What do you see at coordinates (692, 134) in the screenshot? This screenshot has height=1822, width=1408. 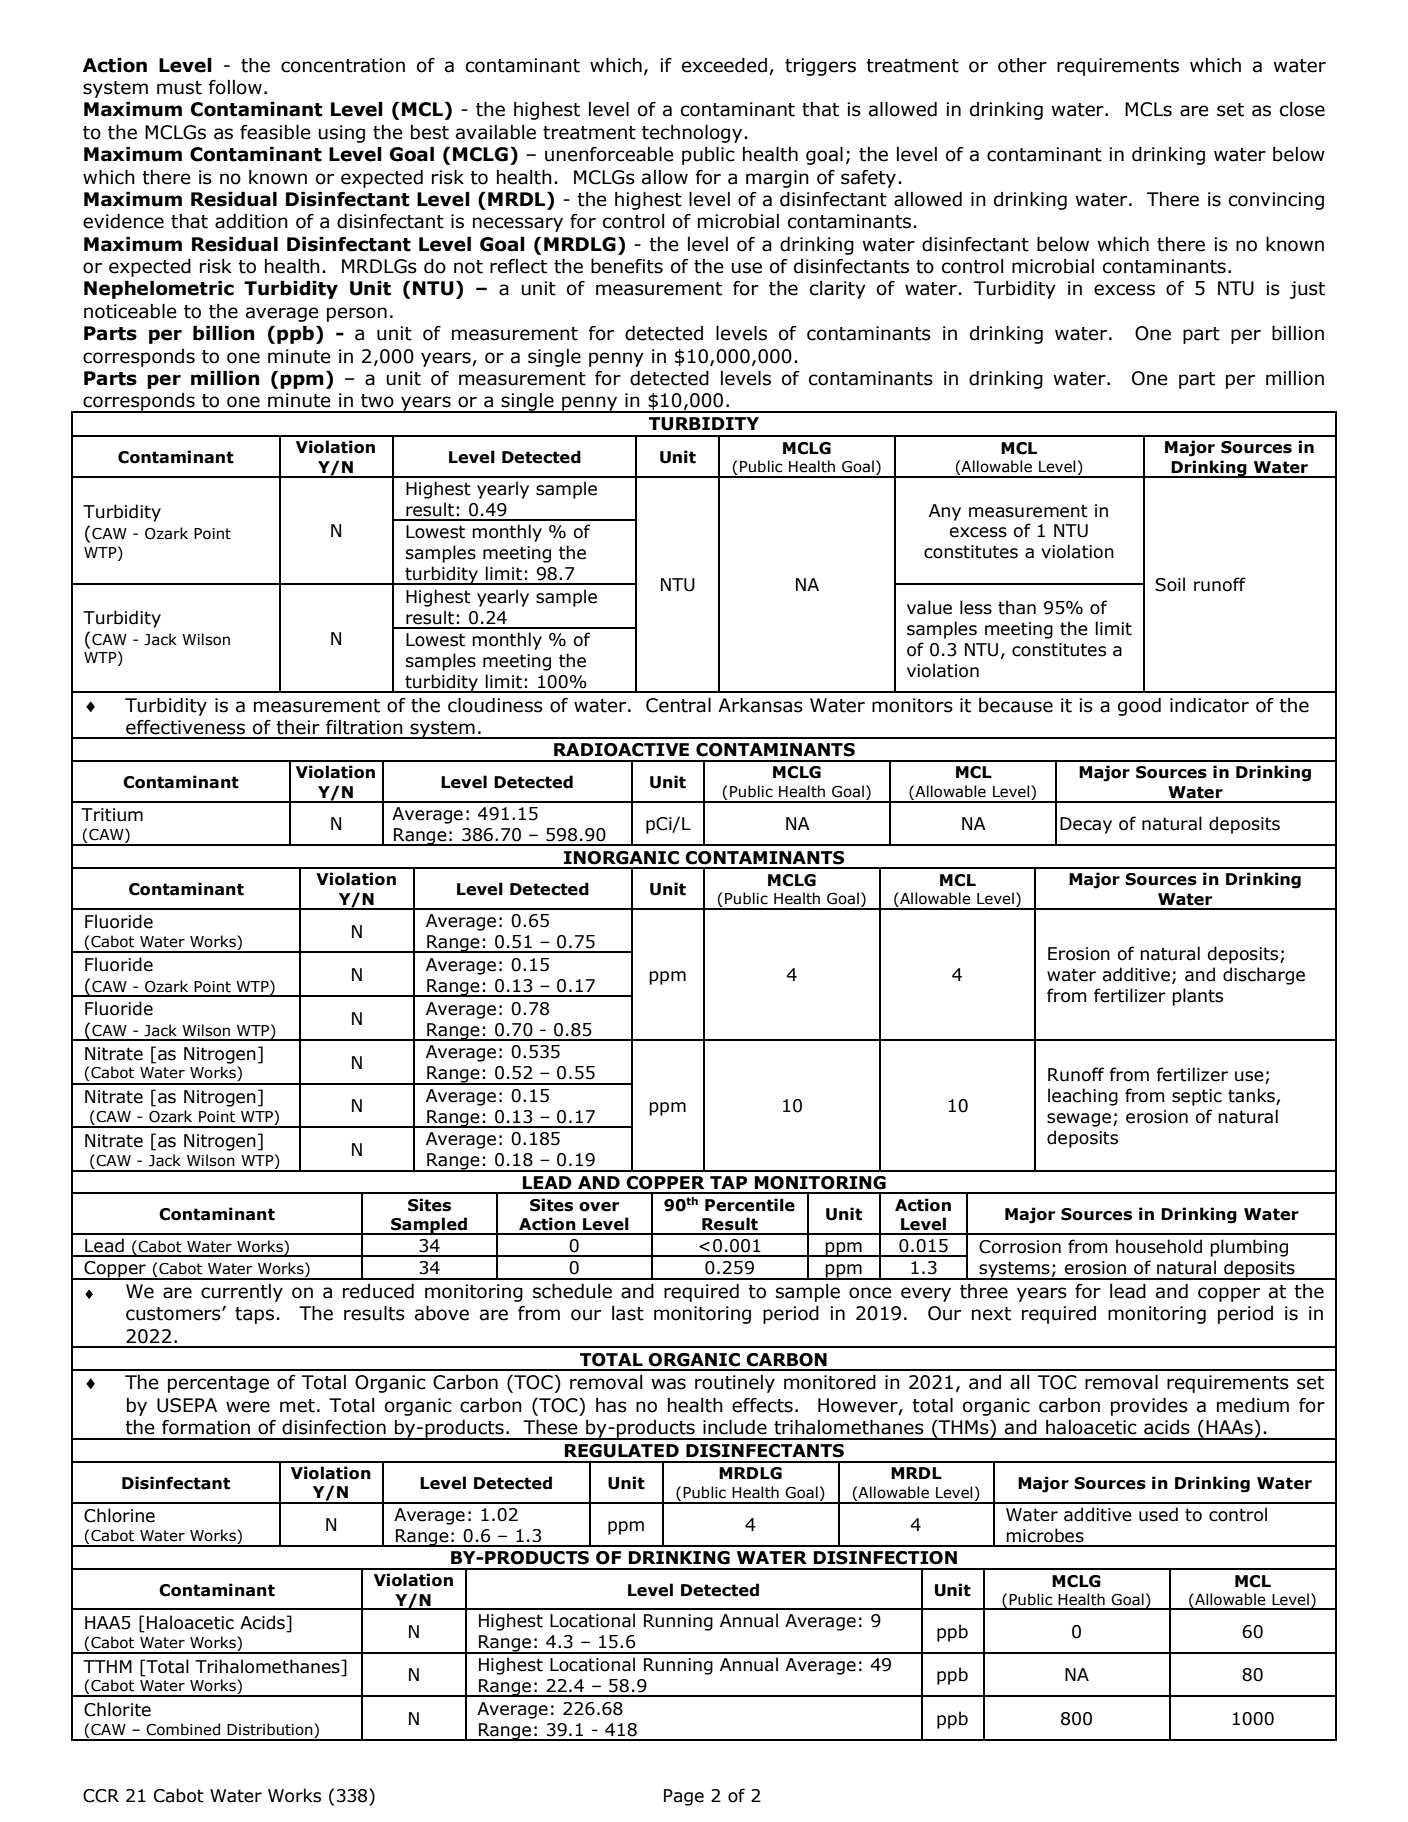 I see `technology` at bounding box center [692, 134].
